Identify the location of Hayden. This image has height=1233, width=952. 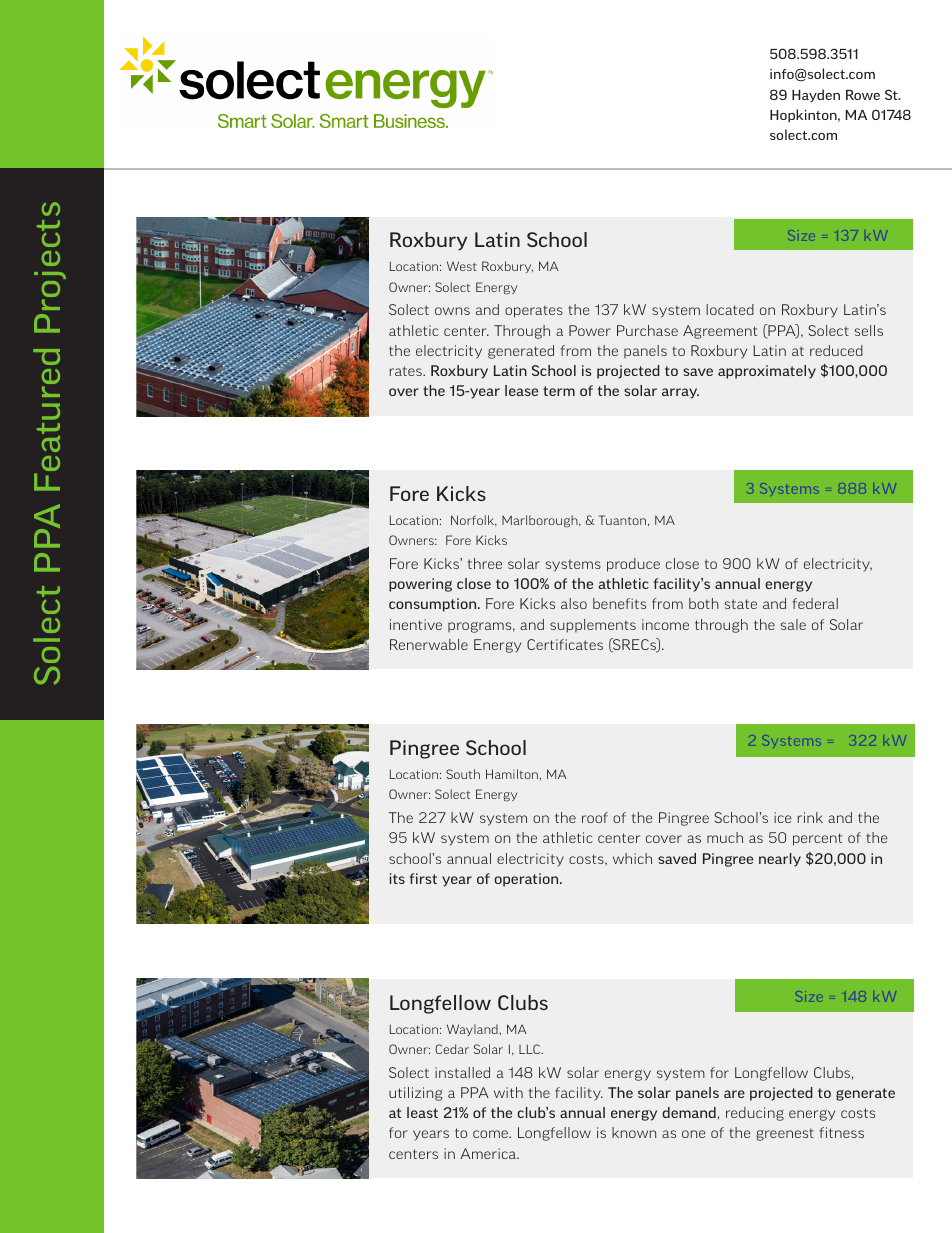
(816, 95).
